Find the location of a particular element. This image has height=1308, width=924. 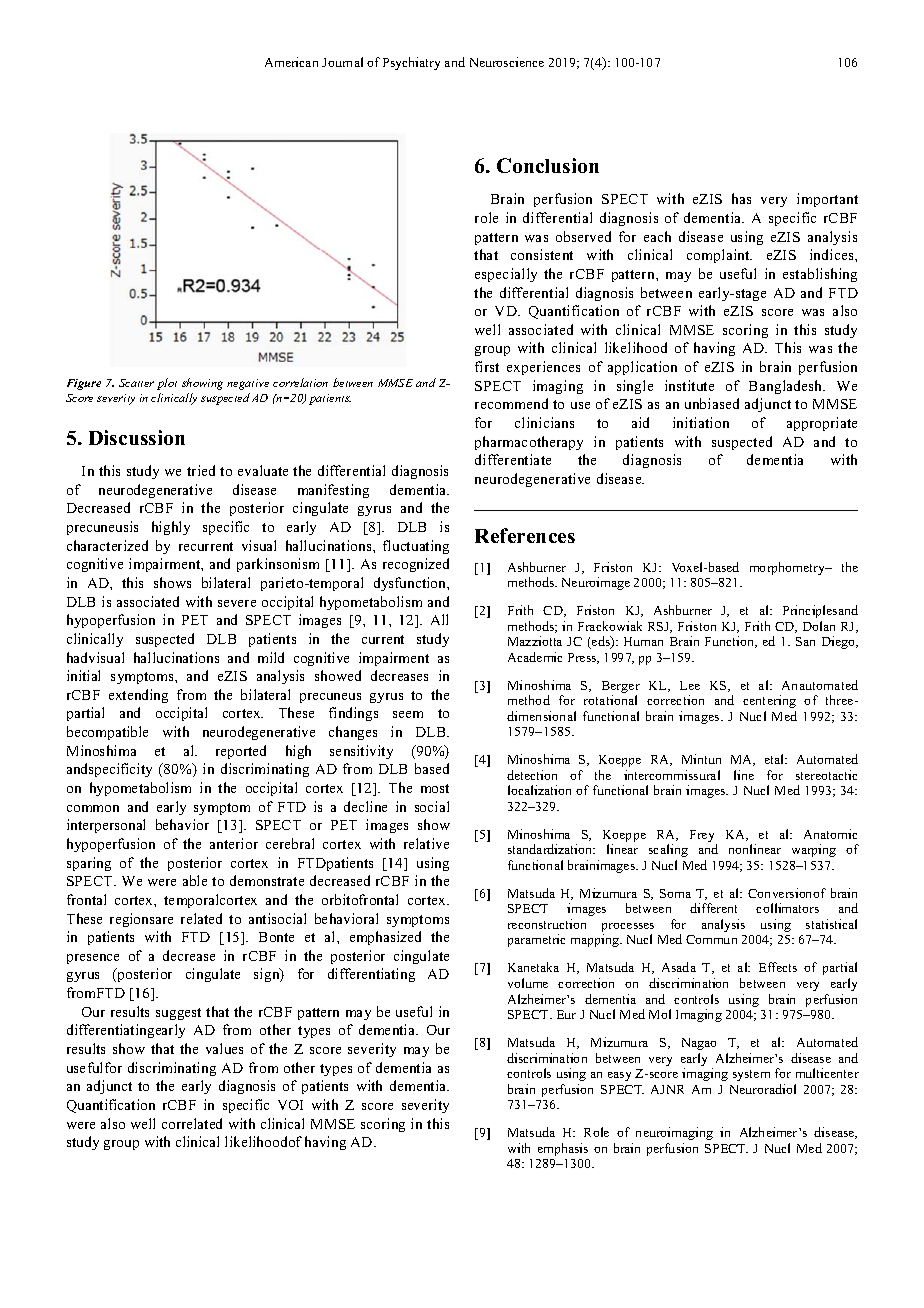

recognized is located at coordinates (416, 565).
